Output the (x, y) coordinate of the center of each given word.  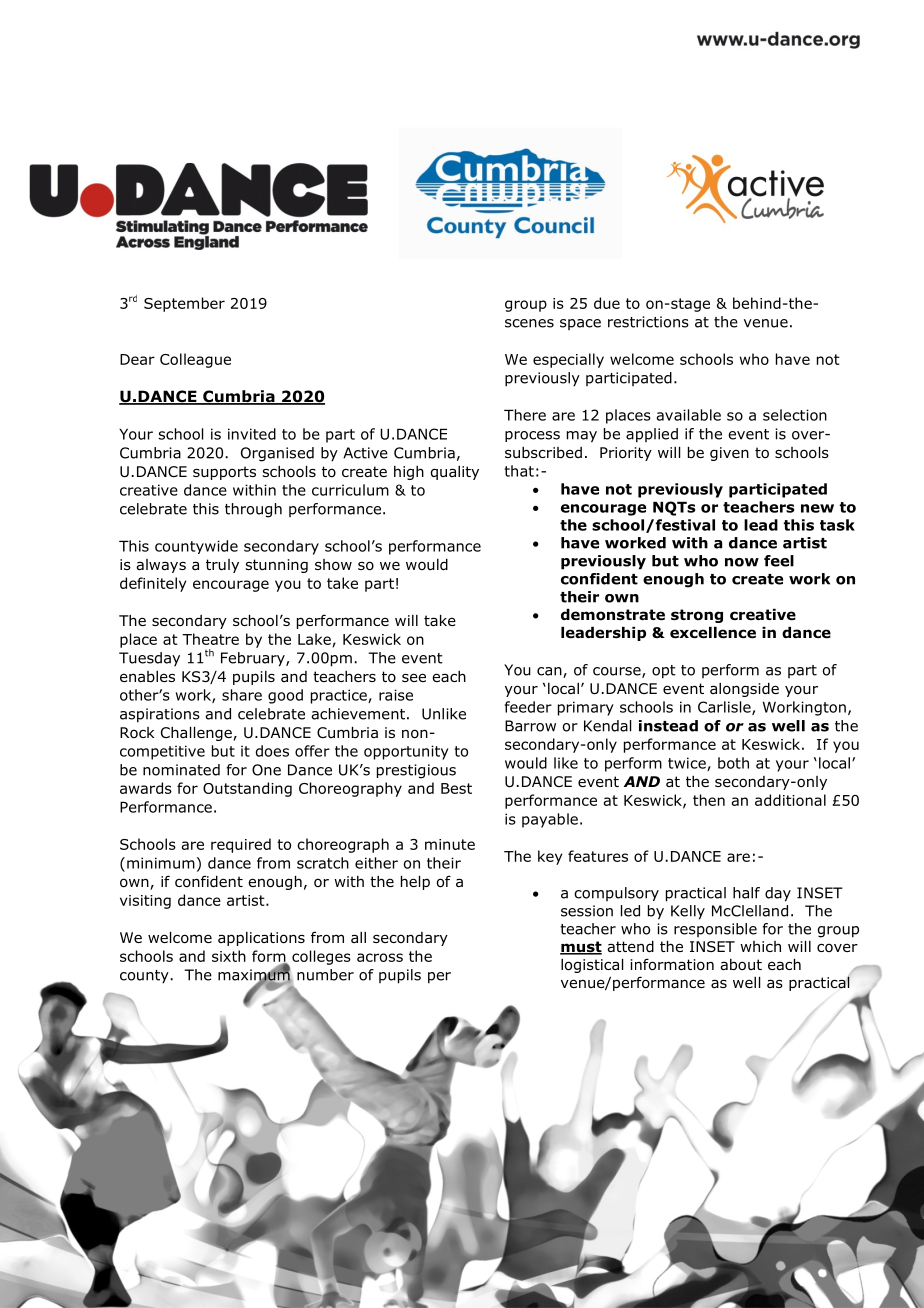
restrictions (648, 322)
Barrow (530, 726)
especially (568, 360)
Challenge (197, 734)
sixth (229, 956)
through (253, 510)
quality (455, 473)
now (742, 562)
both (733, 763)
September (184, 304)
